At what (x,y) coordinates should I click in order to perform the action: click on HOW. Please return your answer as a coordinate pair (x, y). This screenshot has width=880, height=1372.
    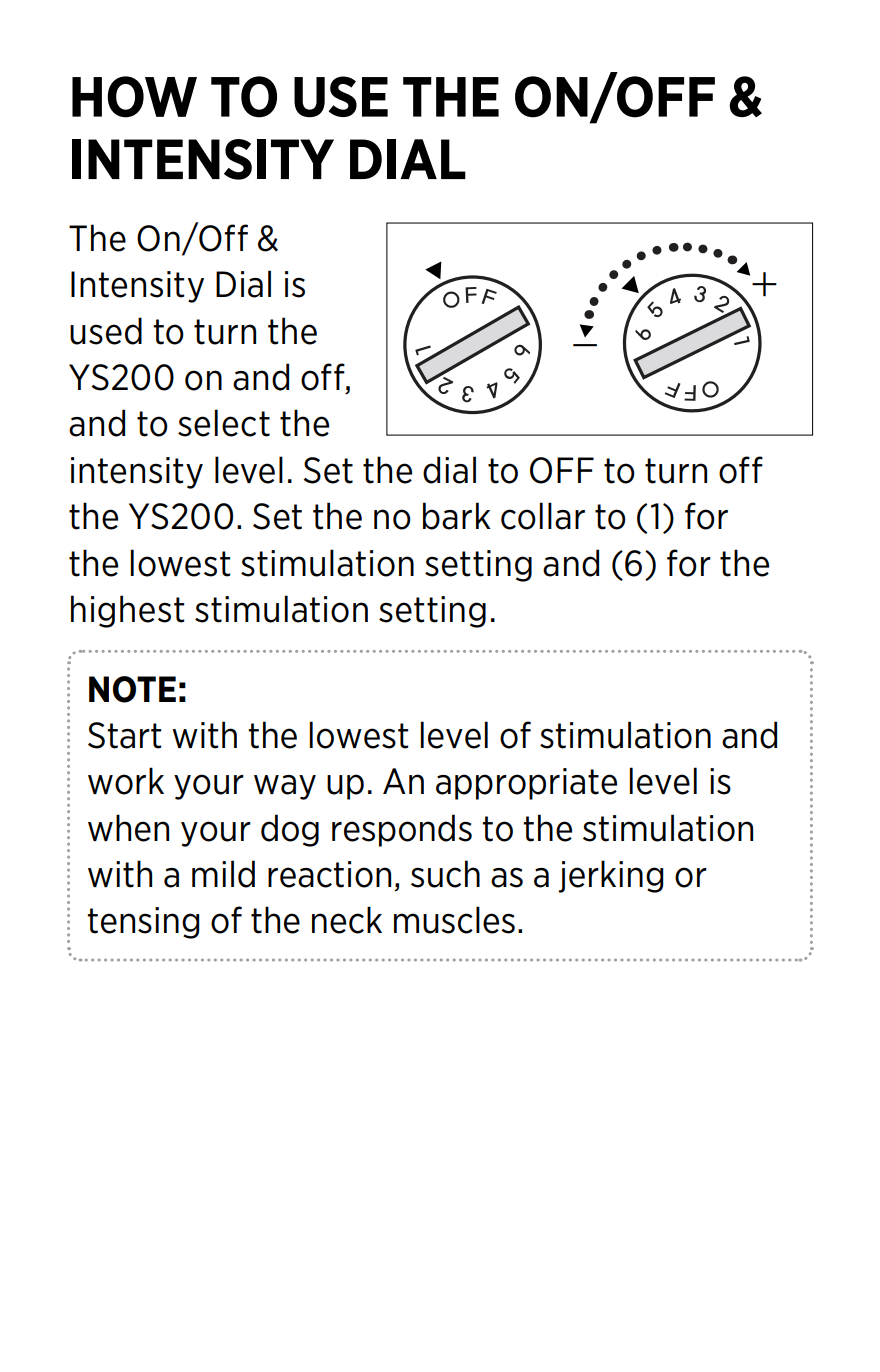
    Looking at the image, I should click on (134, 97).
